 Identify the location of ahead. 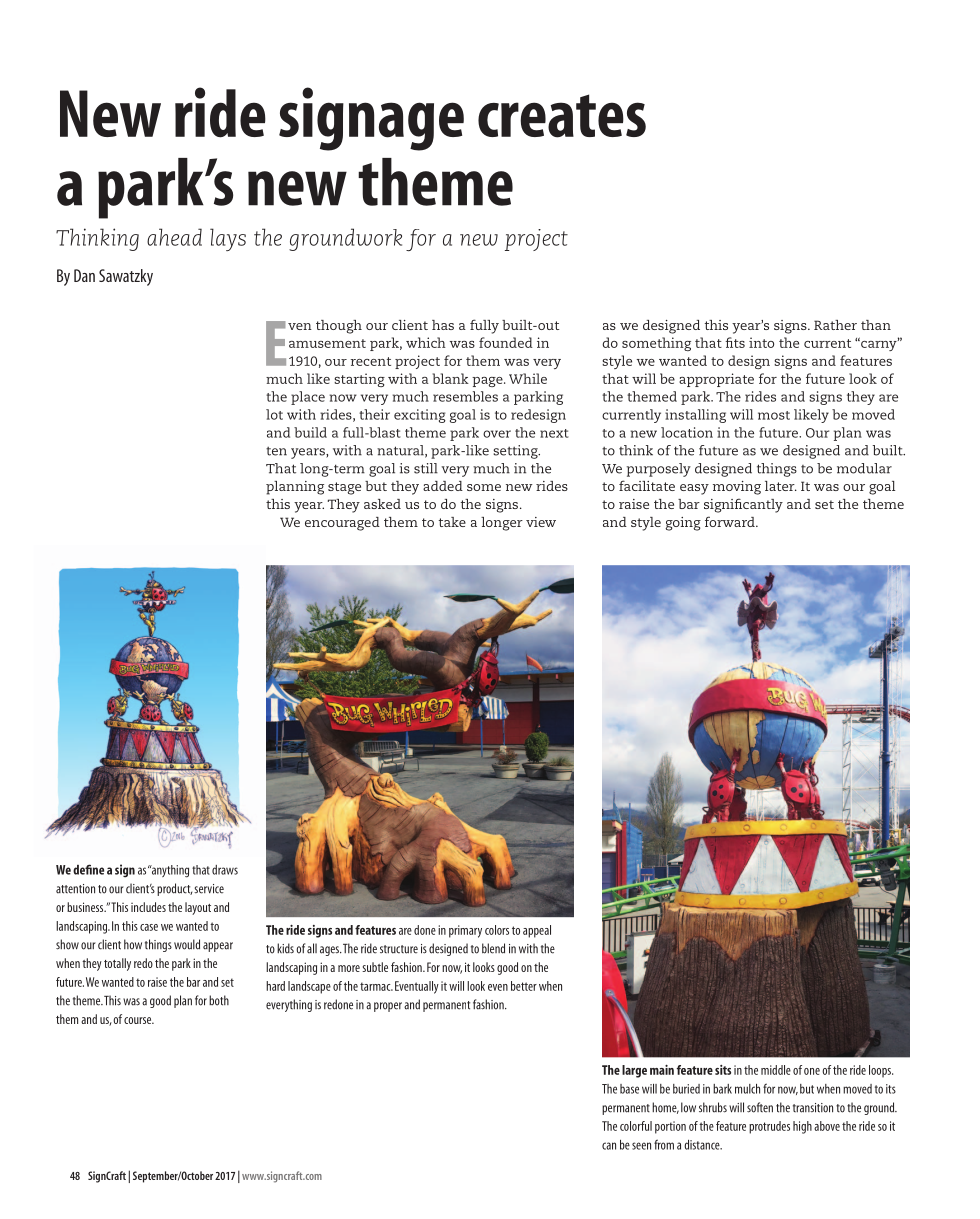
(174, 237).
